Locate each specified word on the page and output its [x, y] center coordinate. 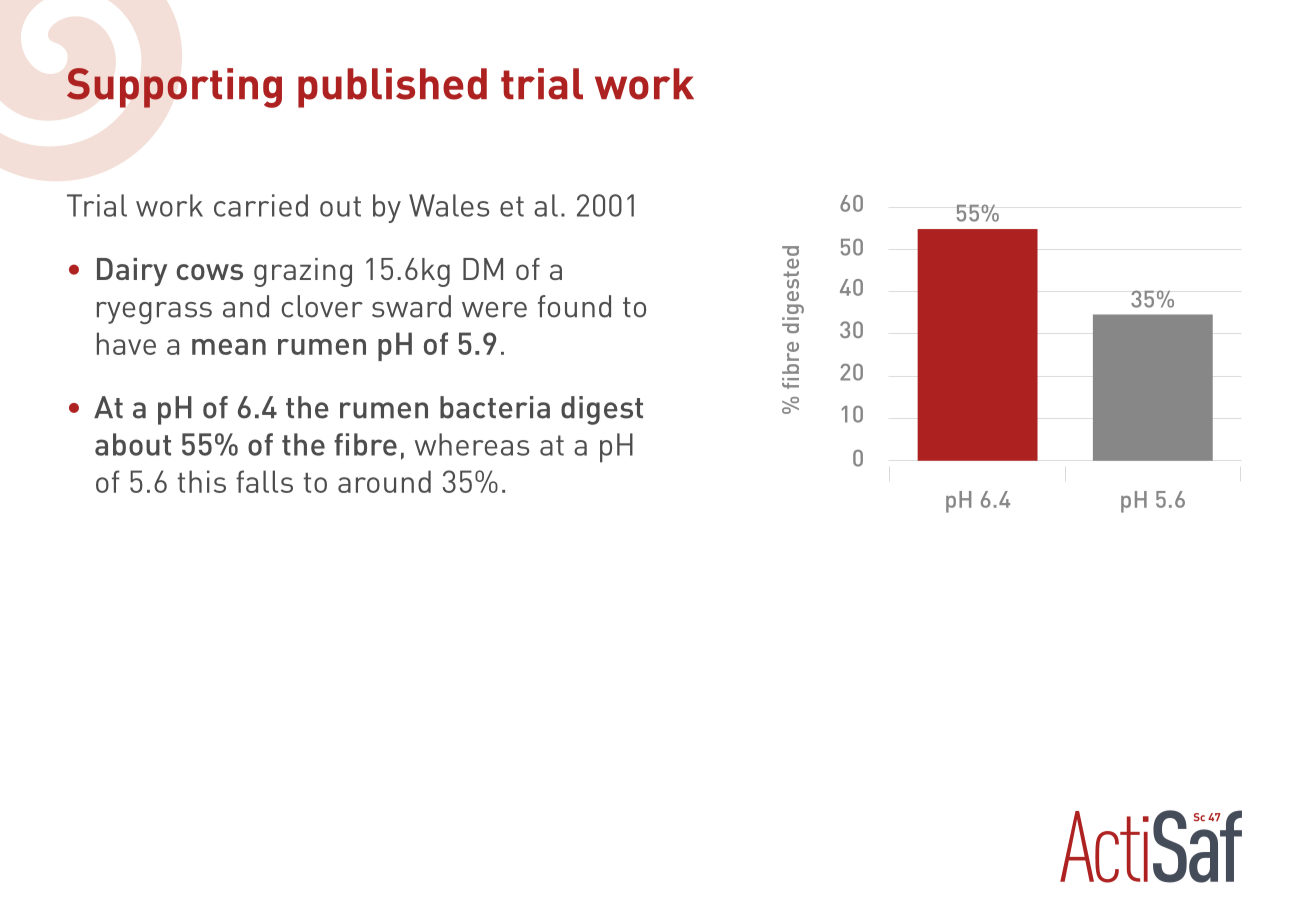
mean [229, 347]
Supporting [174, 88]
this [202, 481]
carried [261, 205]
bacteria [495, 407]
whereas [472, 444]
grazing [303, 272]
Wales [449, 205]
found [574, 306]
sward [411, 306]
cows [210, 272]
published [392, 88]
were [494, 310]
